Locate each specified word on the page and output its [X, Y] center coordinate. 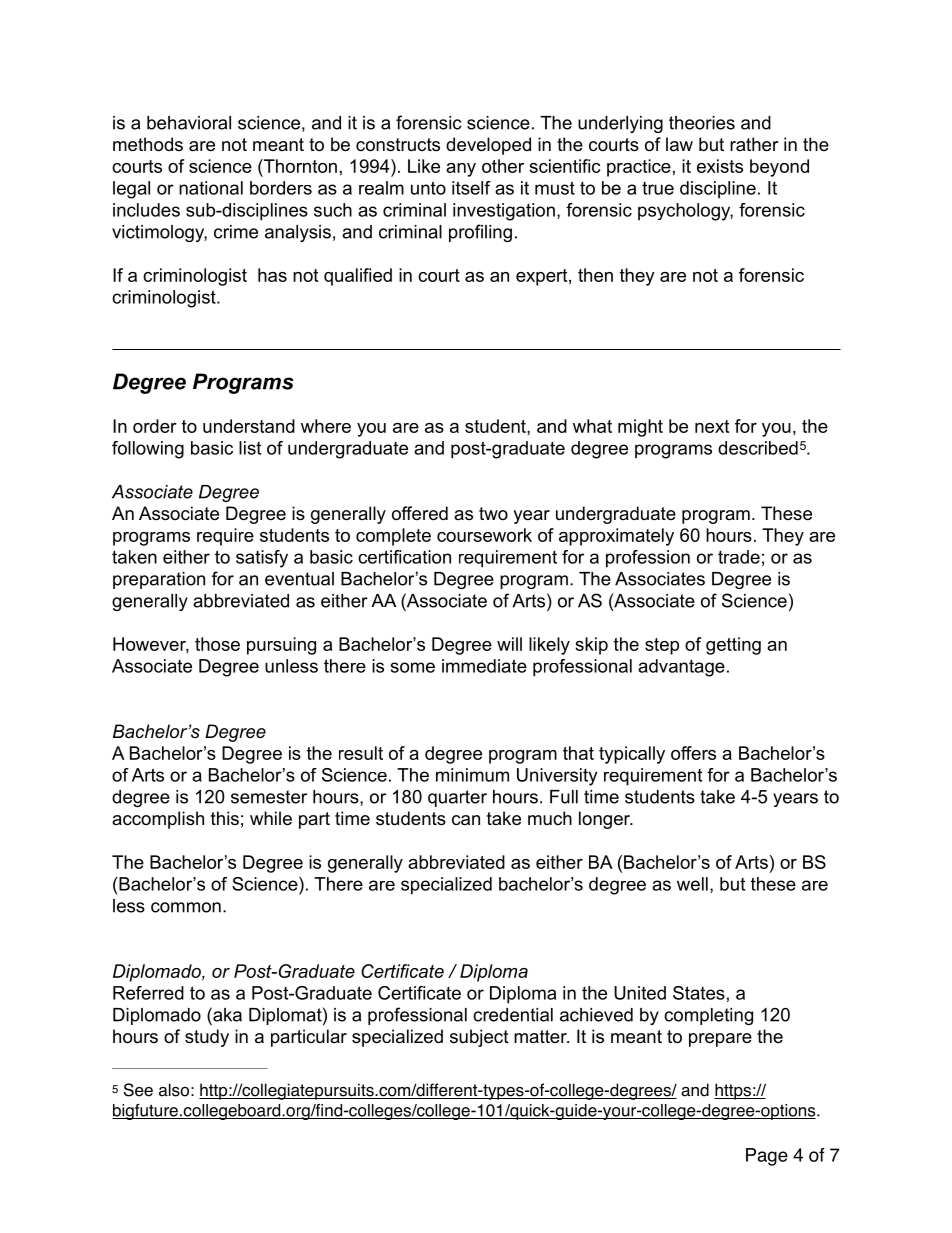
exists [720, 166]
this [225, 818]
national [211, 188]
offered [420, 513]
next [712, 426]
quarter [457, 798]
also [174, 1090]
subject [479, 1038]
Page [767, 1157]
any [461, 170]
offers [693, 753]
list [250, 448]
